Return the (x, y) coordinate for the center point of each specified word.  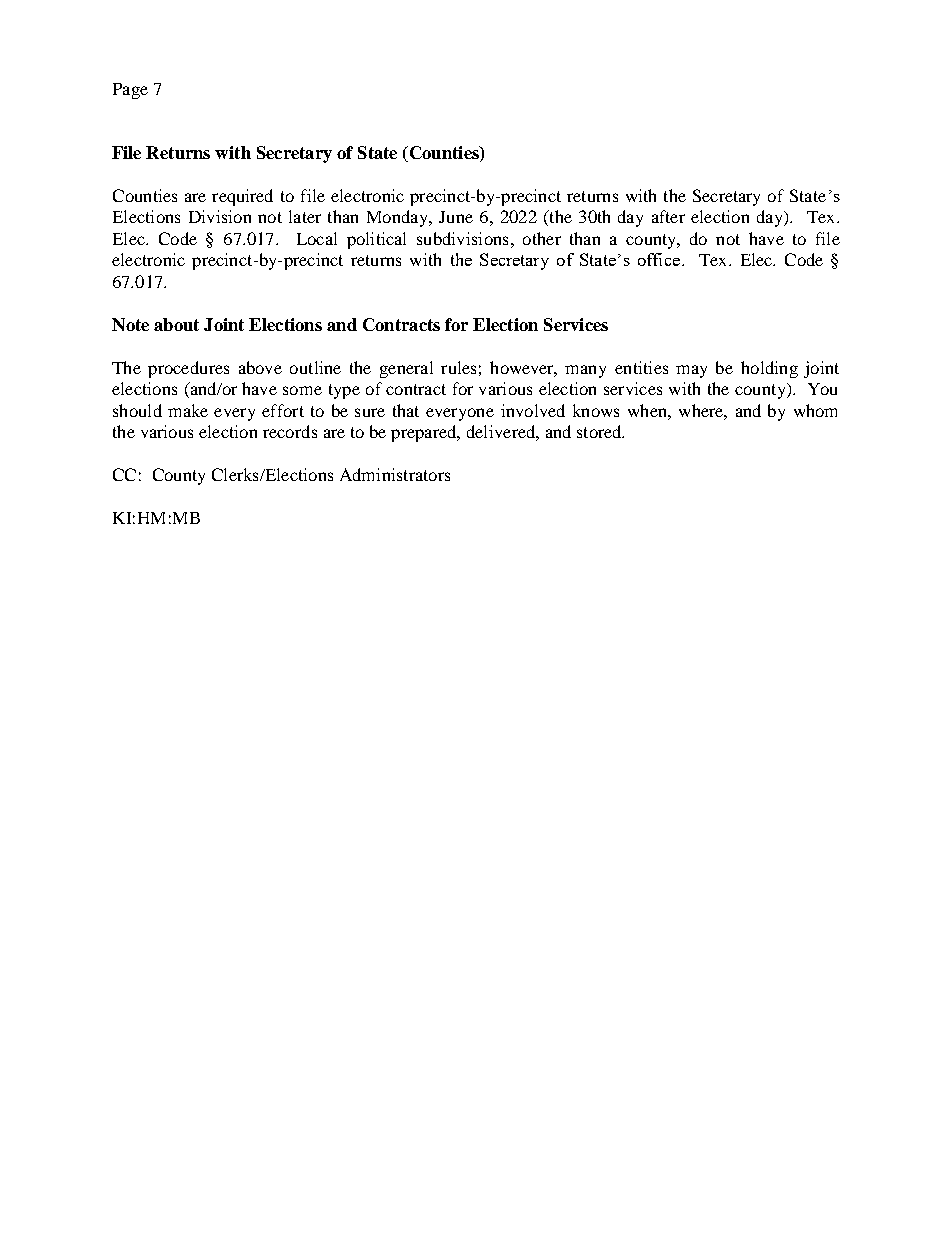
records (290, 431)
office (659, 259)
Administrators (395, 474)
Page (130, 91)
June (456, 217)
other (542, 238)
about (176, 324)
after (668, 216)
